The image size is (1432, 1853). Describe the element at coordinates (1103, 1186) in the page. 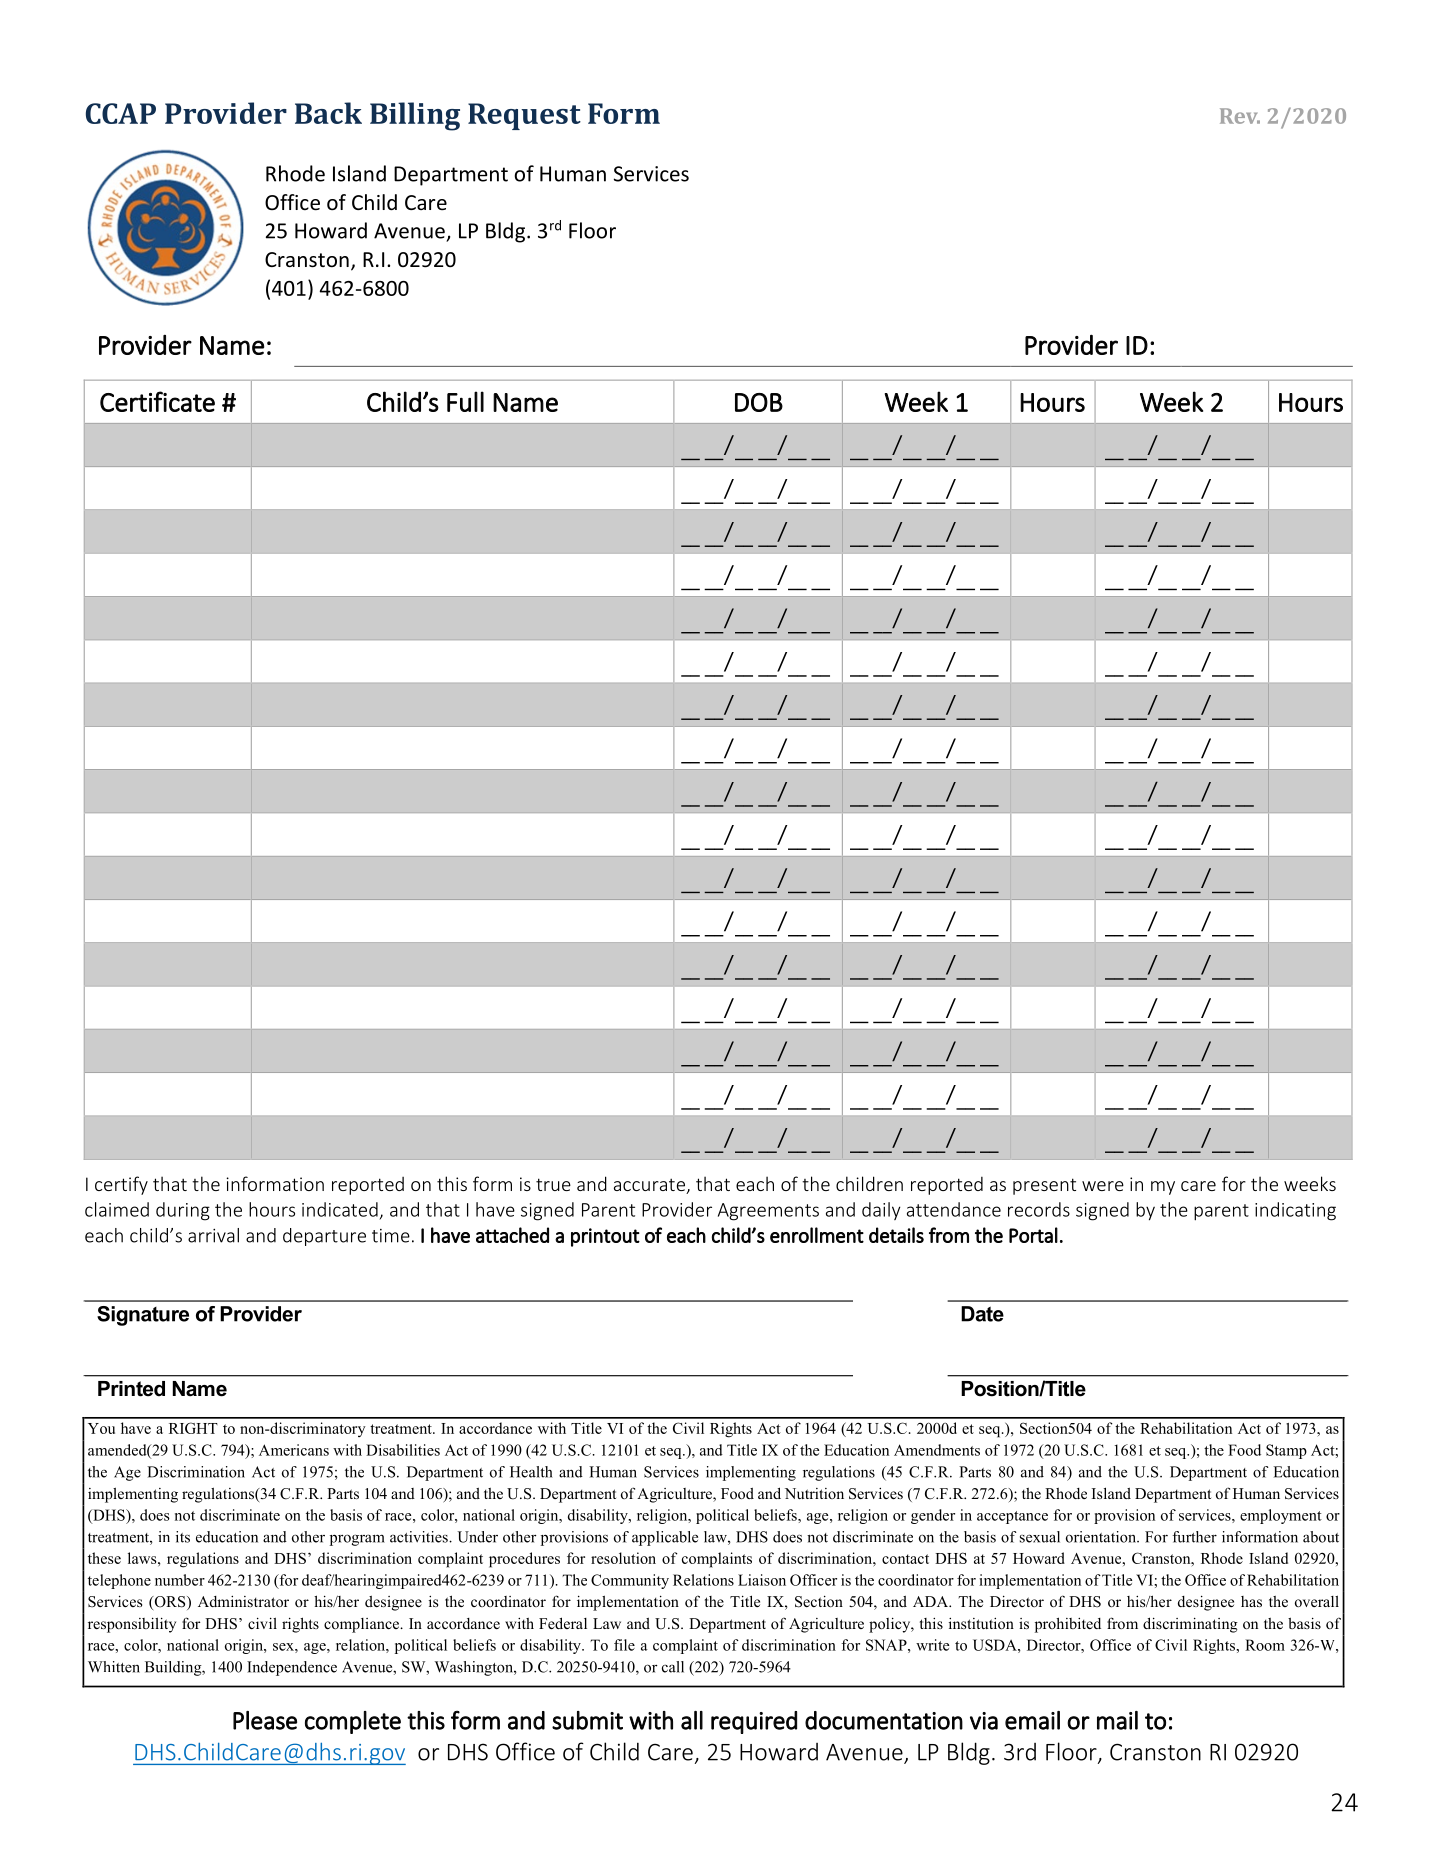

I see `were` at that location.
